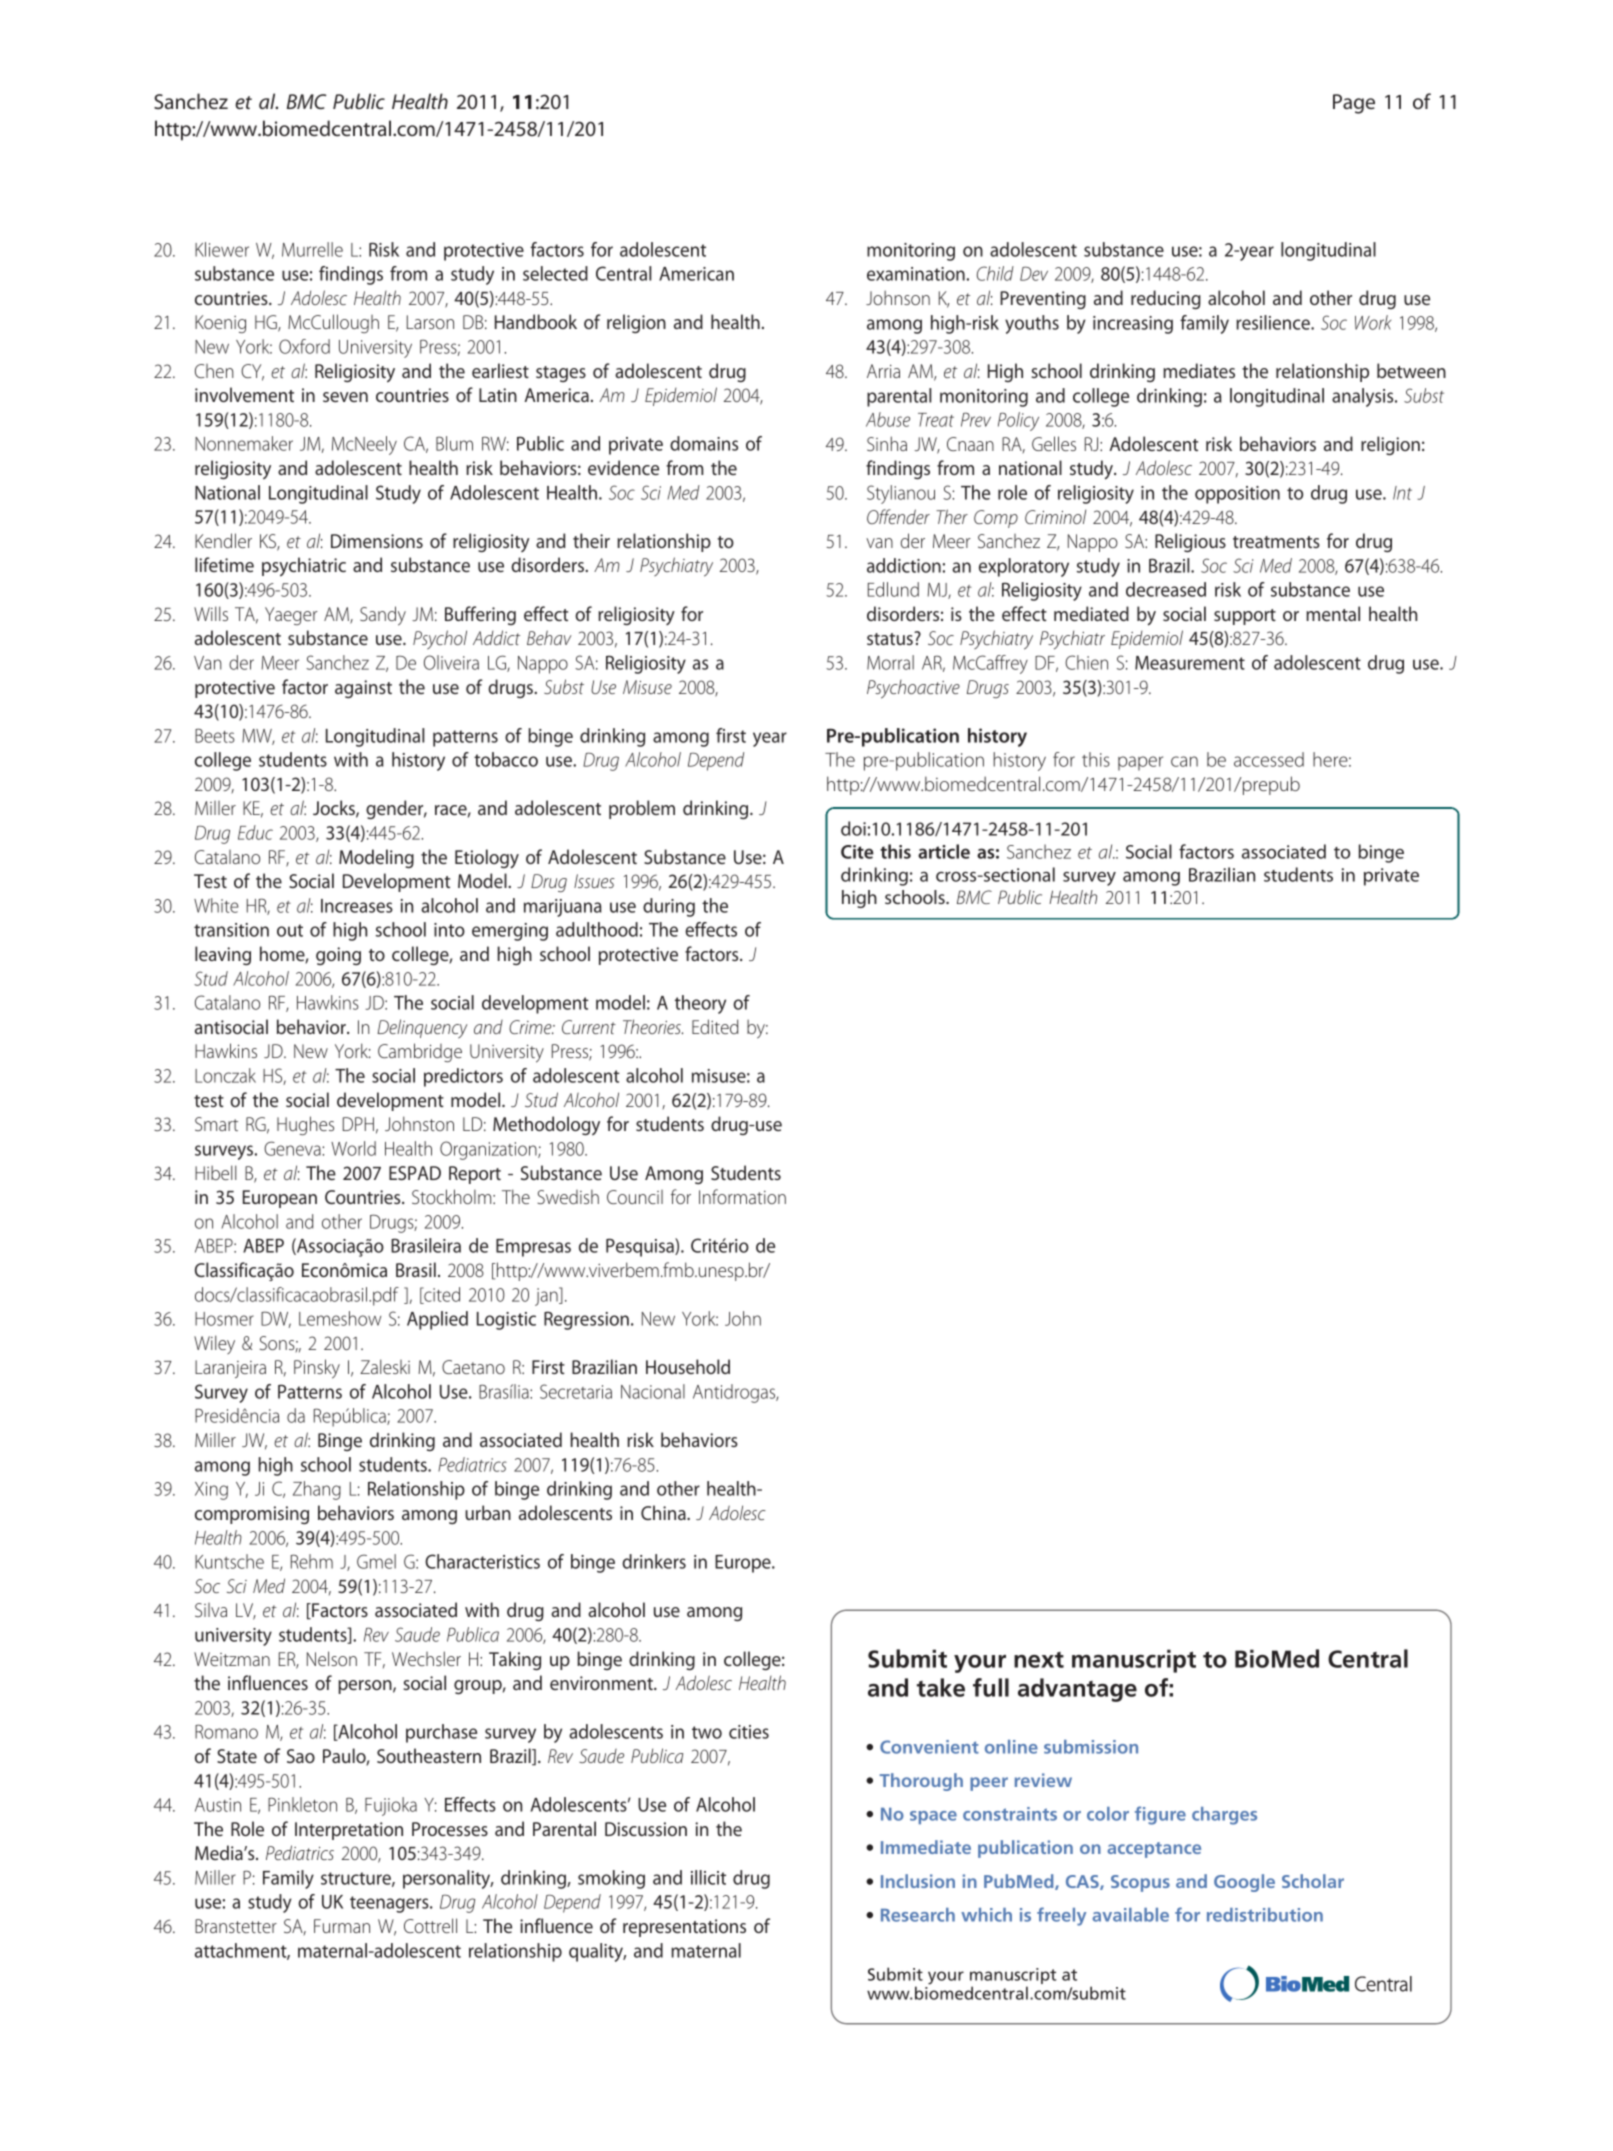  What do you see at coordinates (715, 1026) in the screenshot?
I see `Edited` at bounding box center [715, 1026].
